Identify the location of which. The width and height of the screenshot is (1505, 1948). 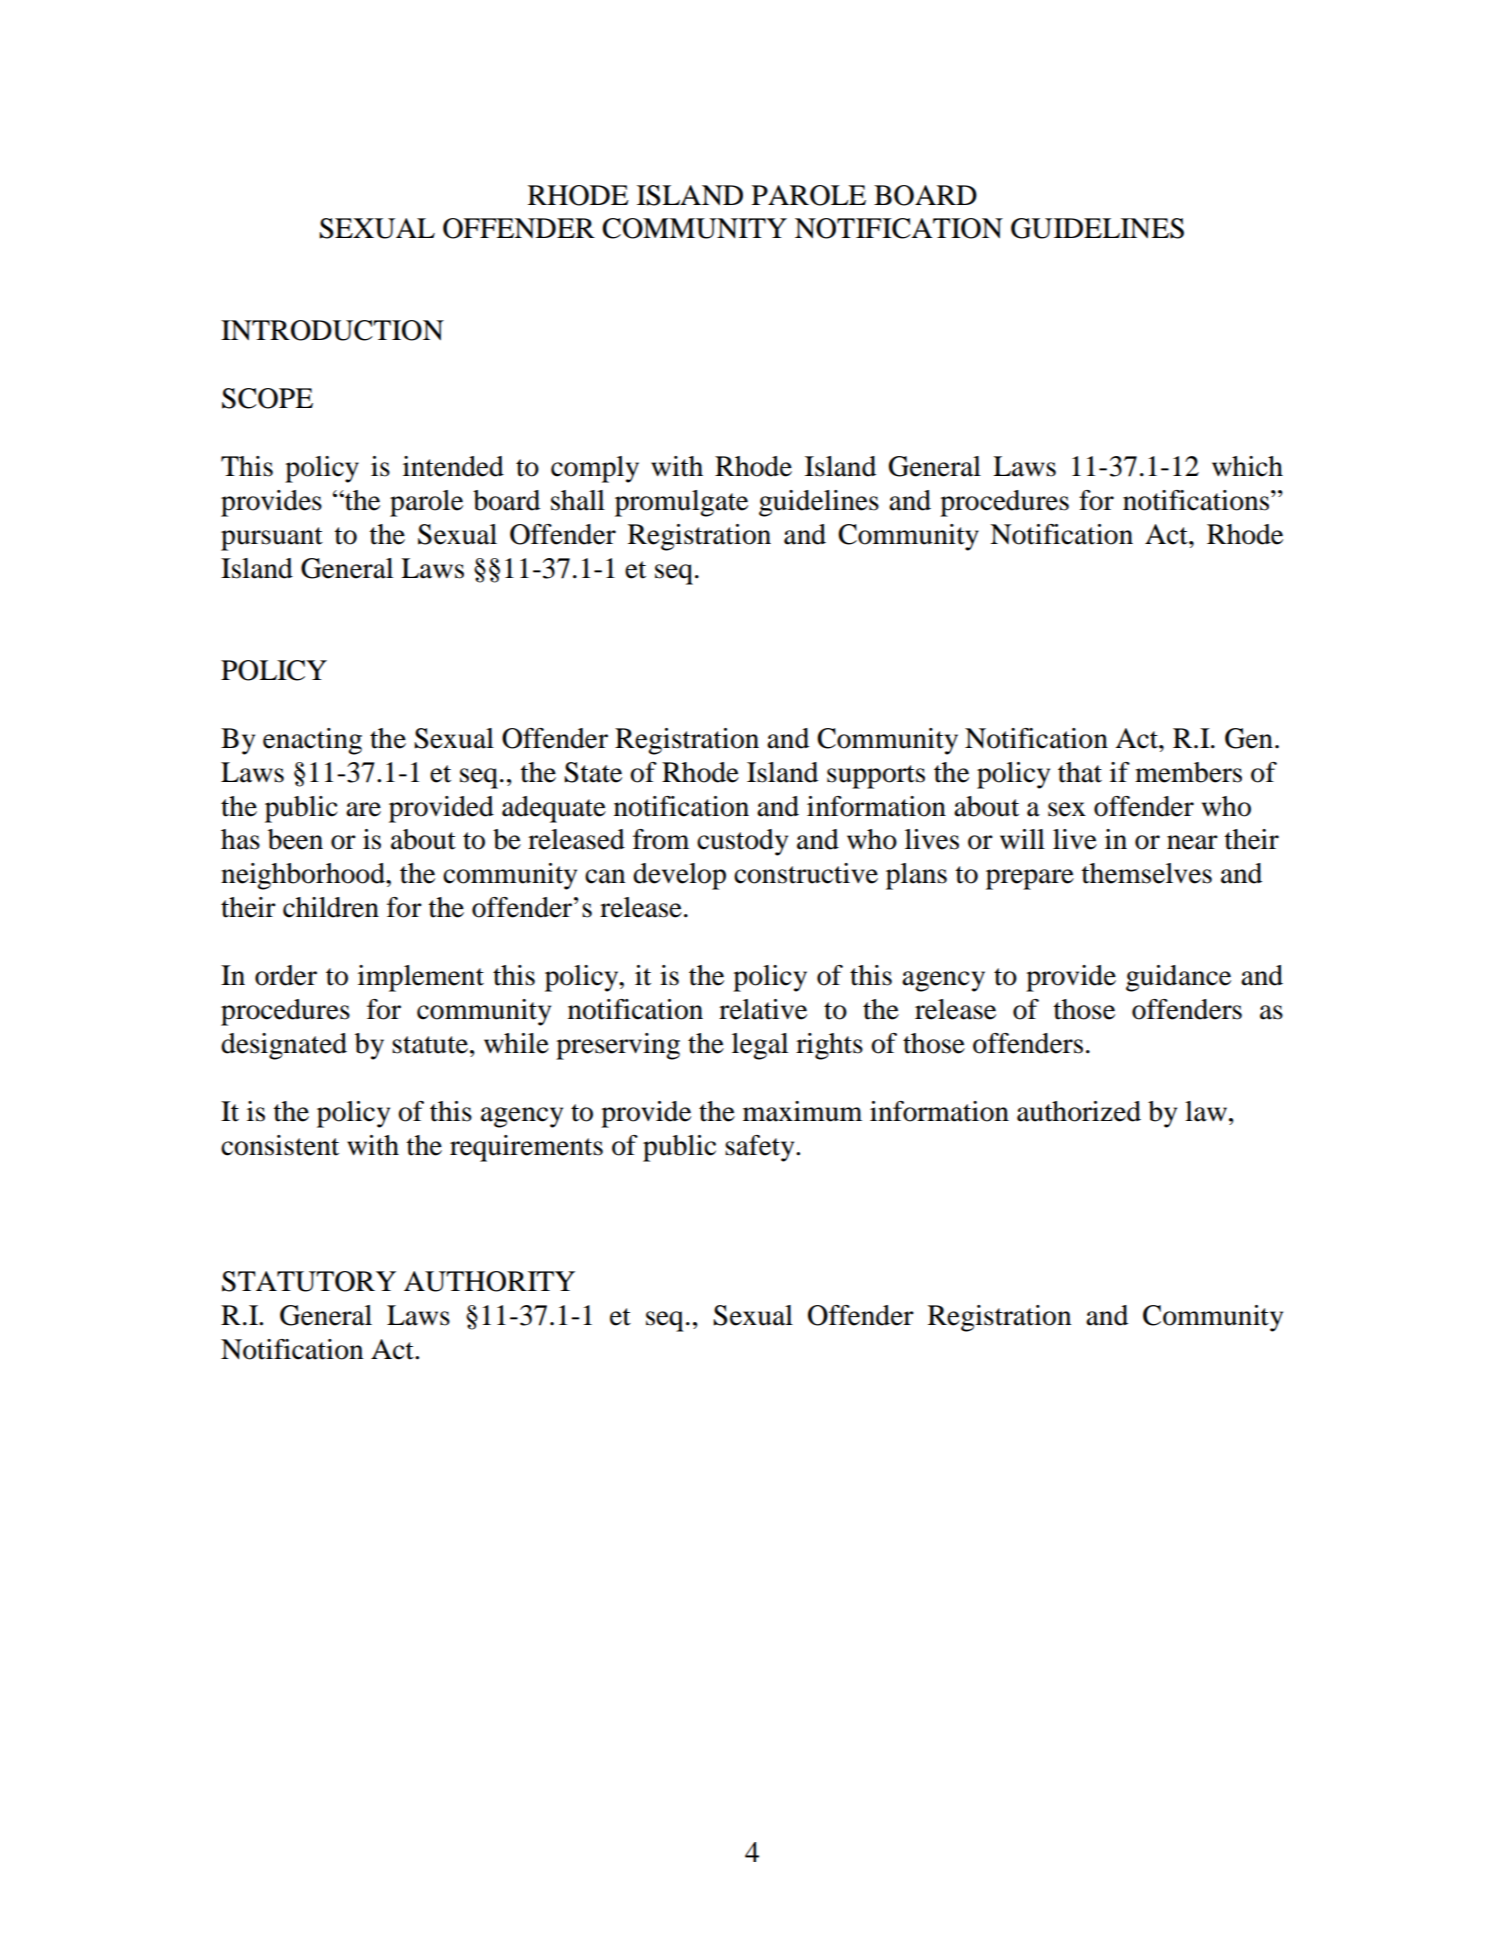
(1247, 466).
